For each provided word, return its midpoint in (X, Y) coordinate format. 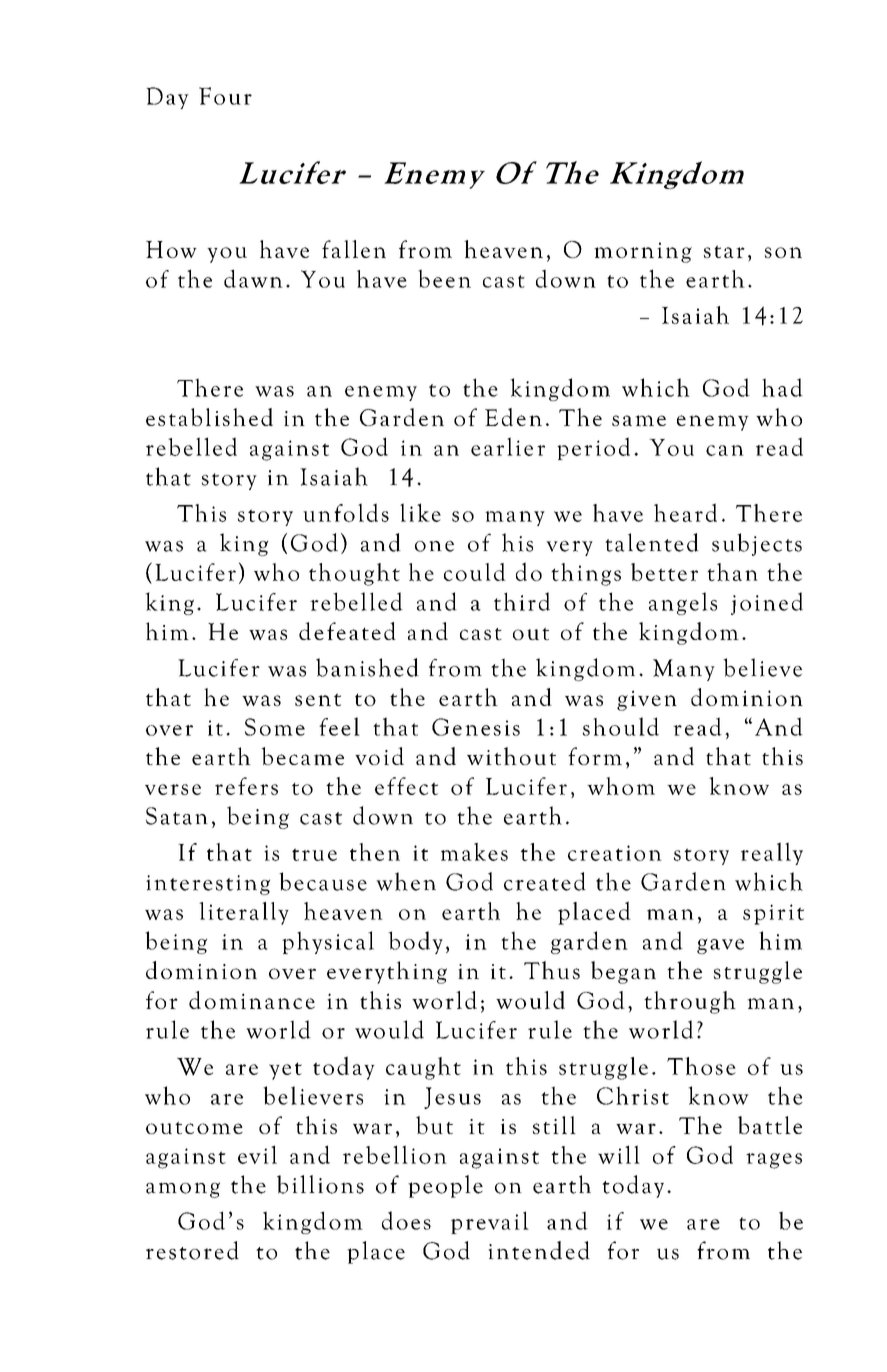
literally (244, 913)
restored (192, 1250)
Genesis (476, 727)
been (444, 278)
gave (720, 946)
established (209, 417)
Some (275, 727)
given (647, 700)
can (725, 450)
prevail (490, 1222)
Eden (513, 417)
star (724, 251)
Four (225, 96)
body (415, 942)
